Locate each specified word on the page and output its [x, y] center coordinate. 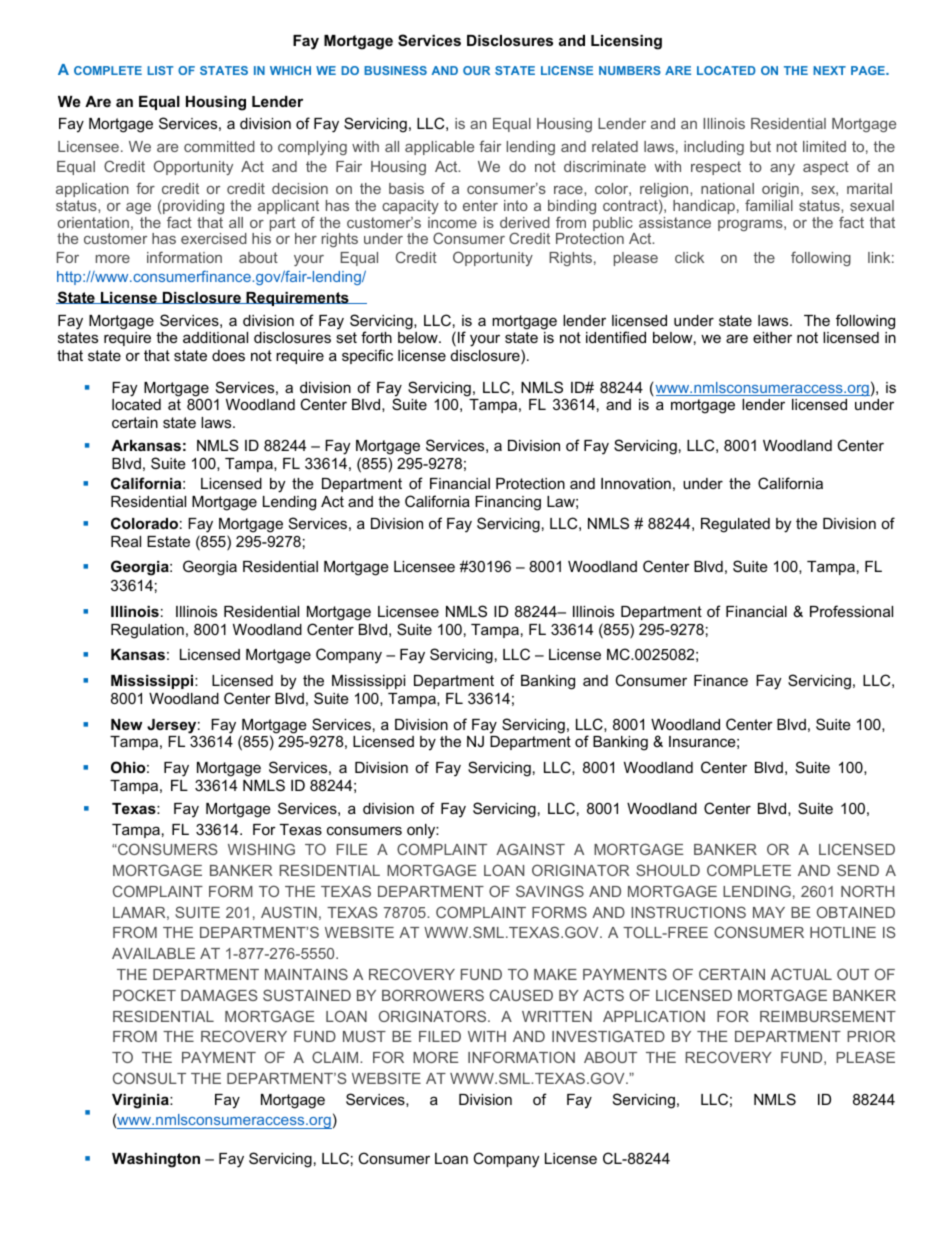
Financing [508, 503]
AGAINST [530, 849]
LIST [161, 70]
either [772, 337]
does [228, 355]
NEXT [829, 70]
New [126, 724]
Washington [156, 1160]
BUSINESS [395, 70]
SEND [858, 870]
